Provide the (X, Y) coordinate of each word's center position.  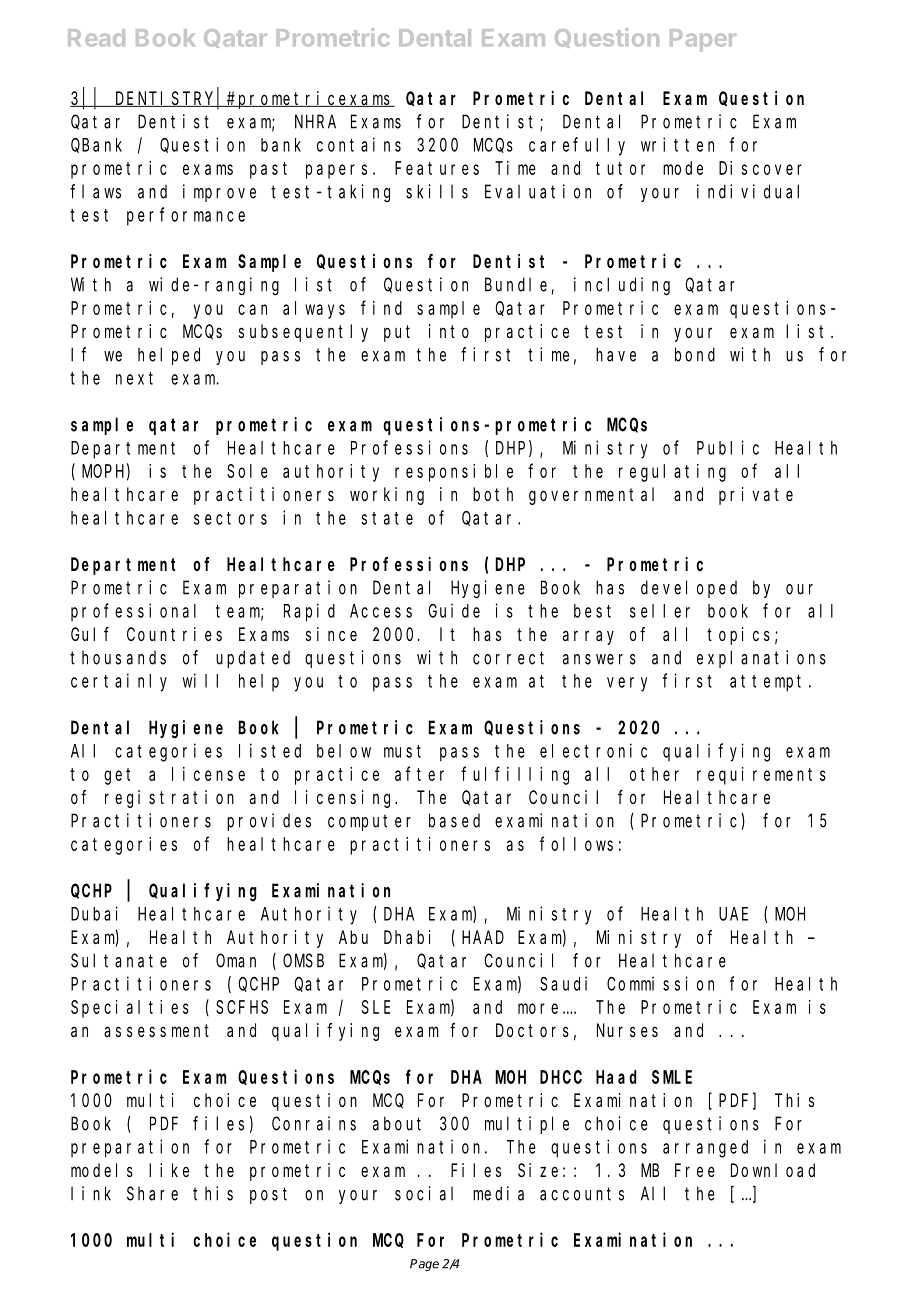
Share (152, 1193)
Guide (454, 610)
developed (689, 589)
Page (424, 1265)
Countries (174, 634)
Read (96, 38)
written (677, 144)
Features (437, 168)
